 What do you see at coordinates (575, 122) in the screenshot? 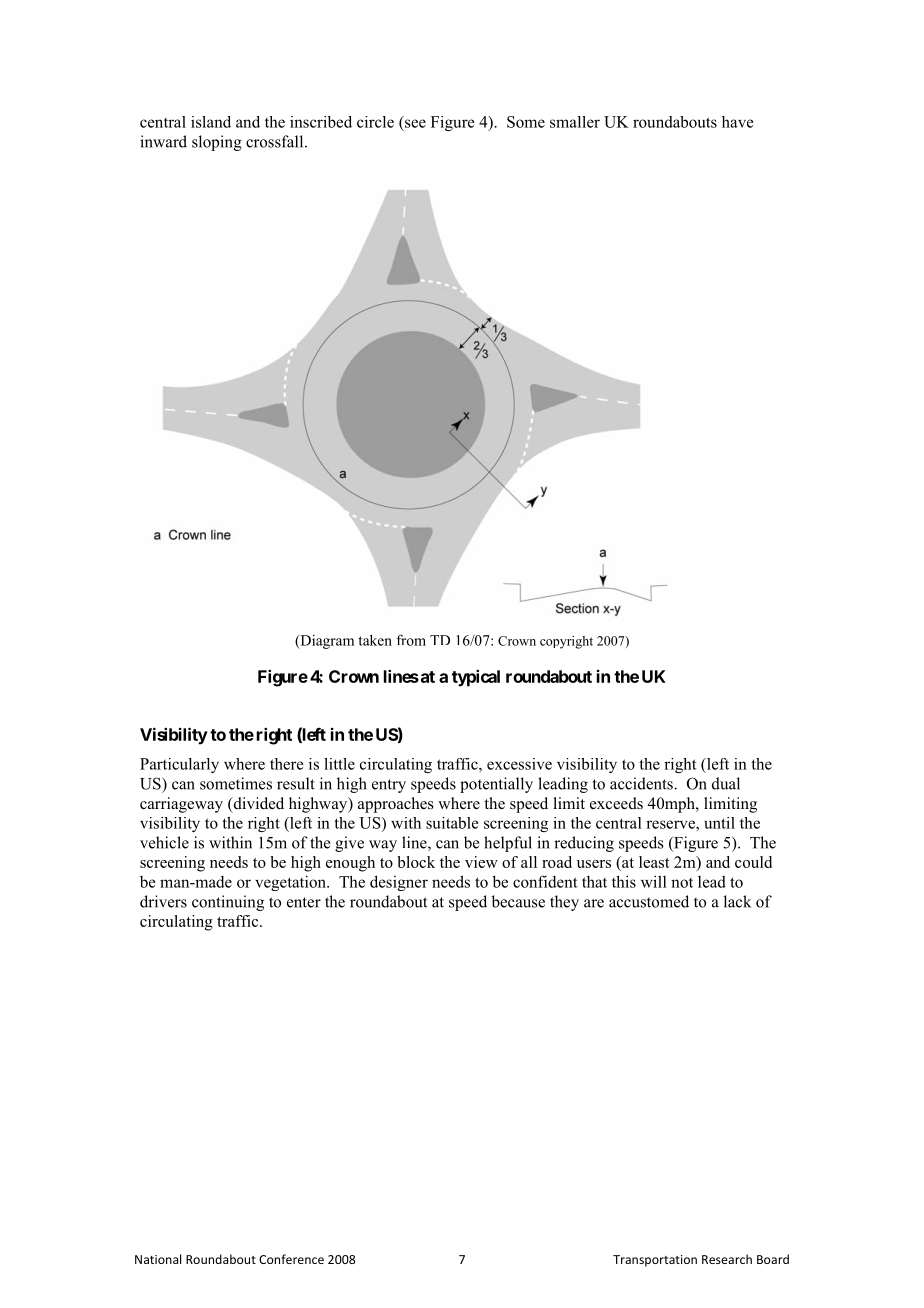
I see `smaller` at bounding box center [575, 122].
